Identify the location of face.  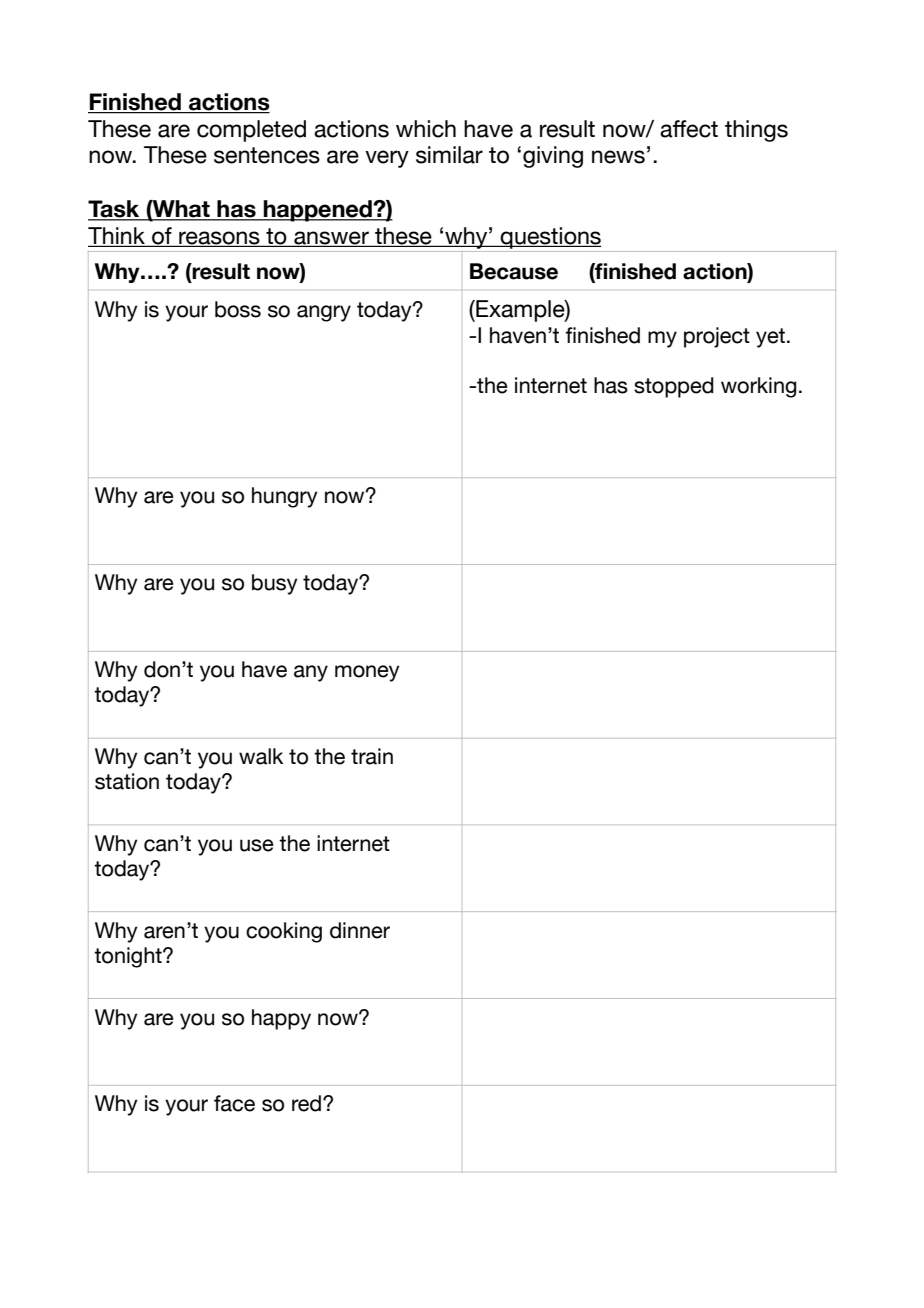
(234, 1103).
